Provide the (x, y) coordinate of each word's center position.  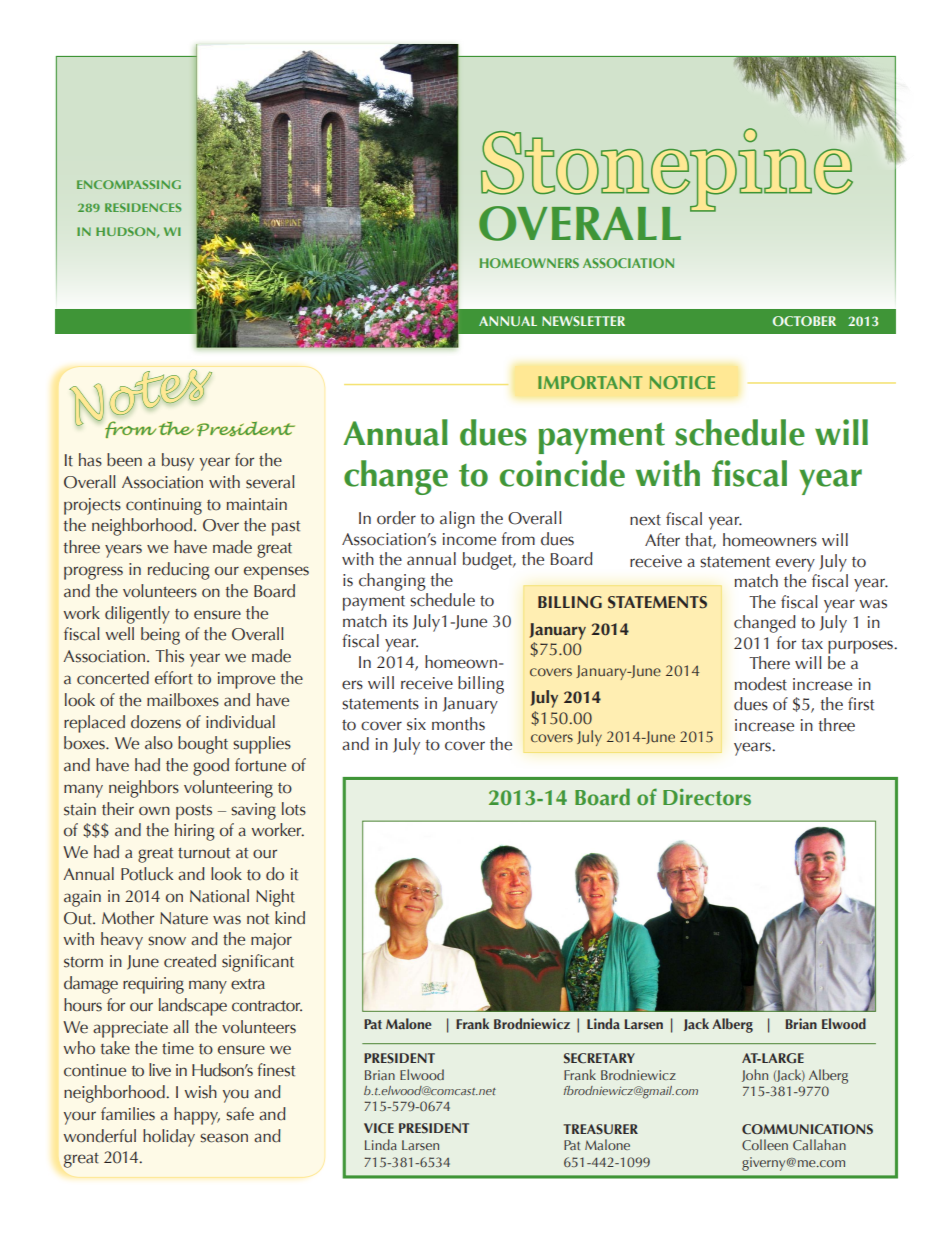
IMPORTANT (590, 382)
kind (290, 918)
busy (178, 462)
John (755, 1075)
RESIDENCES (143, 207)
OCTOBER (804, 321)
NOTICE (682, 382)
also (159, 743)
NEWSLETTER (583, 321)
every (795, 565)
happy (197, 1116)
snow (167, 941)
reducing (179, 571)
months (458, 724)
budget (489, 561)
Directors (707, 797)
